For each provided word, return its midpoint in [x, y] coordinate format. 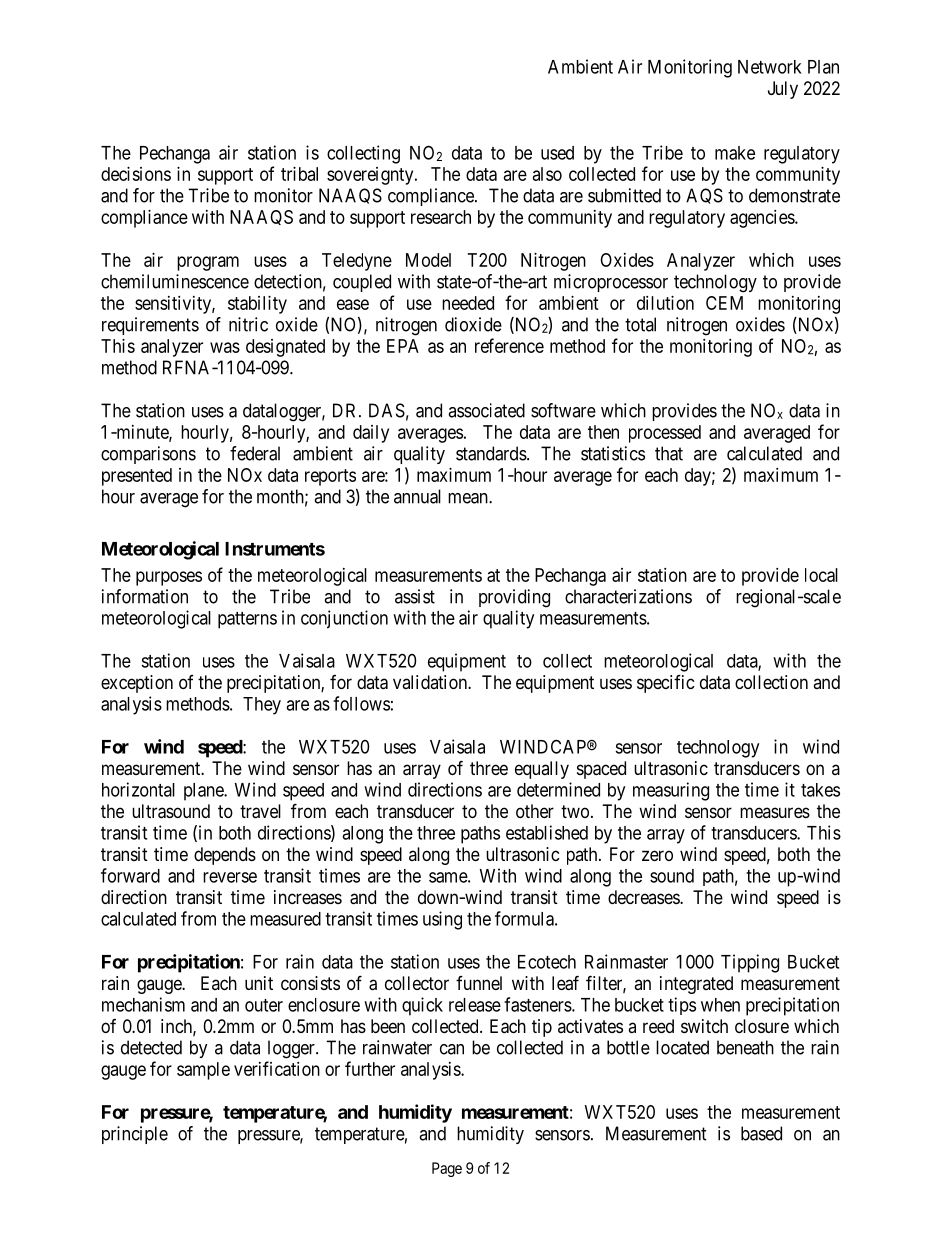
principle [135, 1135]
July [783, 90]
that [669, 453]
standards [491, 453]
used [557, 153]
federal [255, 453]
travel [260, 811]
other [535, 811]
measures [775, 812]
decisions [136, 174]
